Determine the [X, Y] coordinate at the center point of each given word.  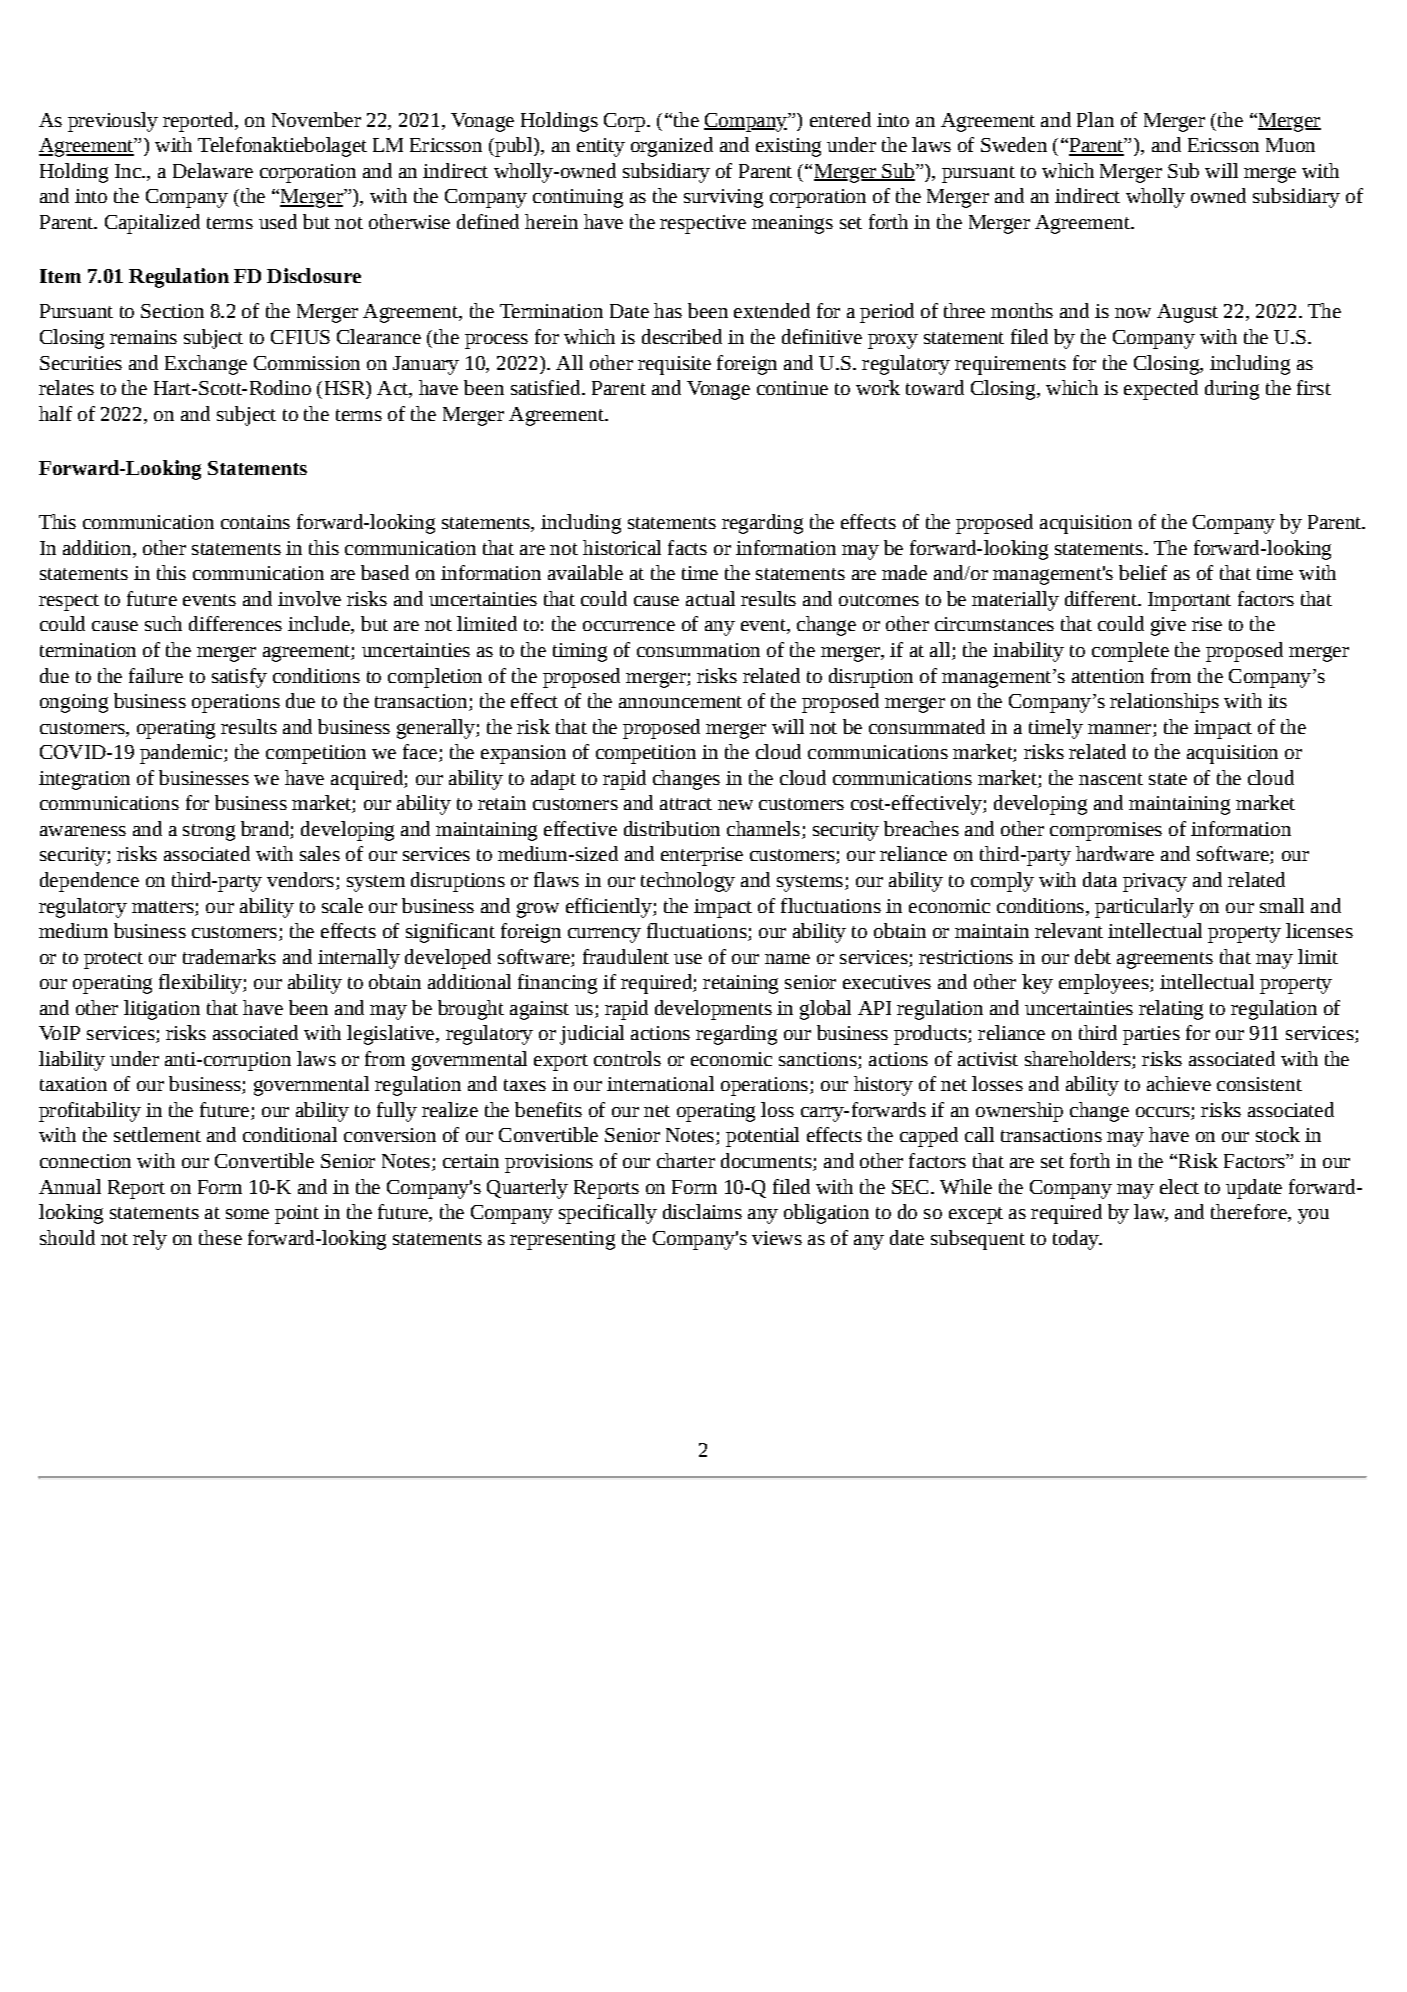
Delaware [213, 170]
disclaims [702, 1211]
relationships [1164, 703]
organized [672, 147]
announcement [680, 702]
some [247, 1214]
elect [1179, 1186]
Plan [1095, 119]
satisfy [239, 678]
